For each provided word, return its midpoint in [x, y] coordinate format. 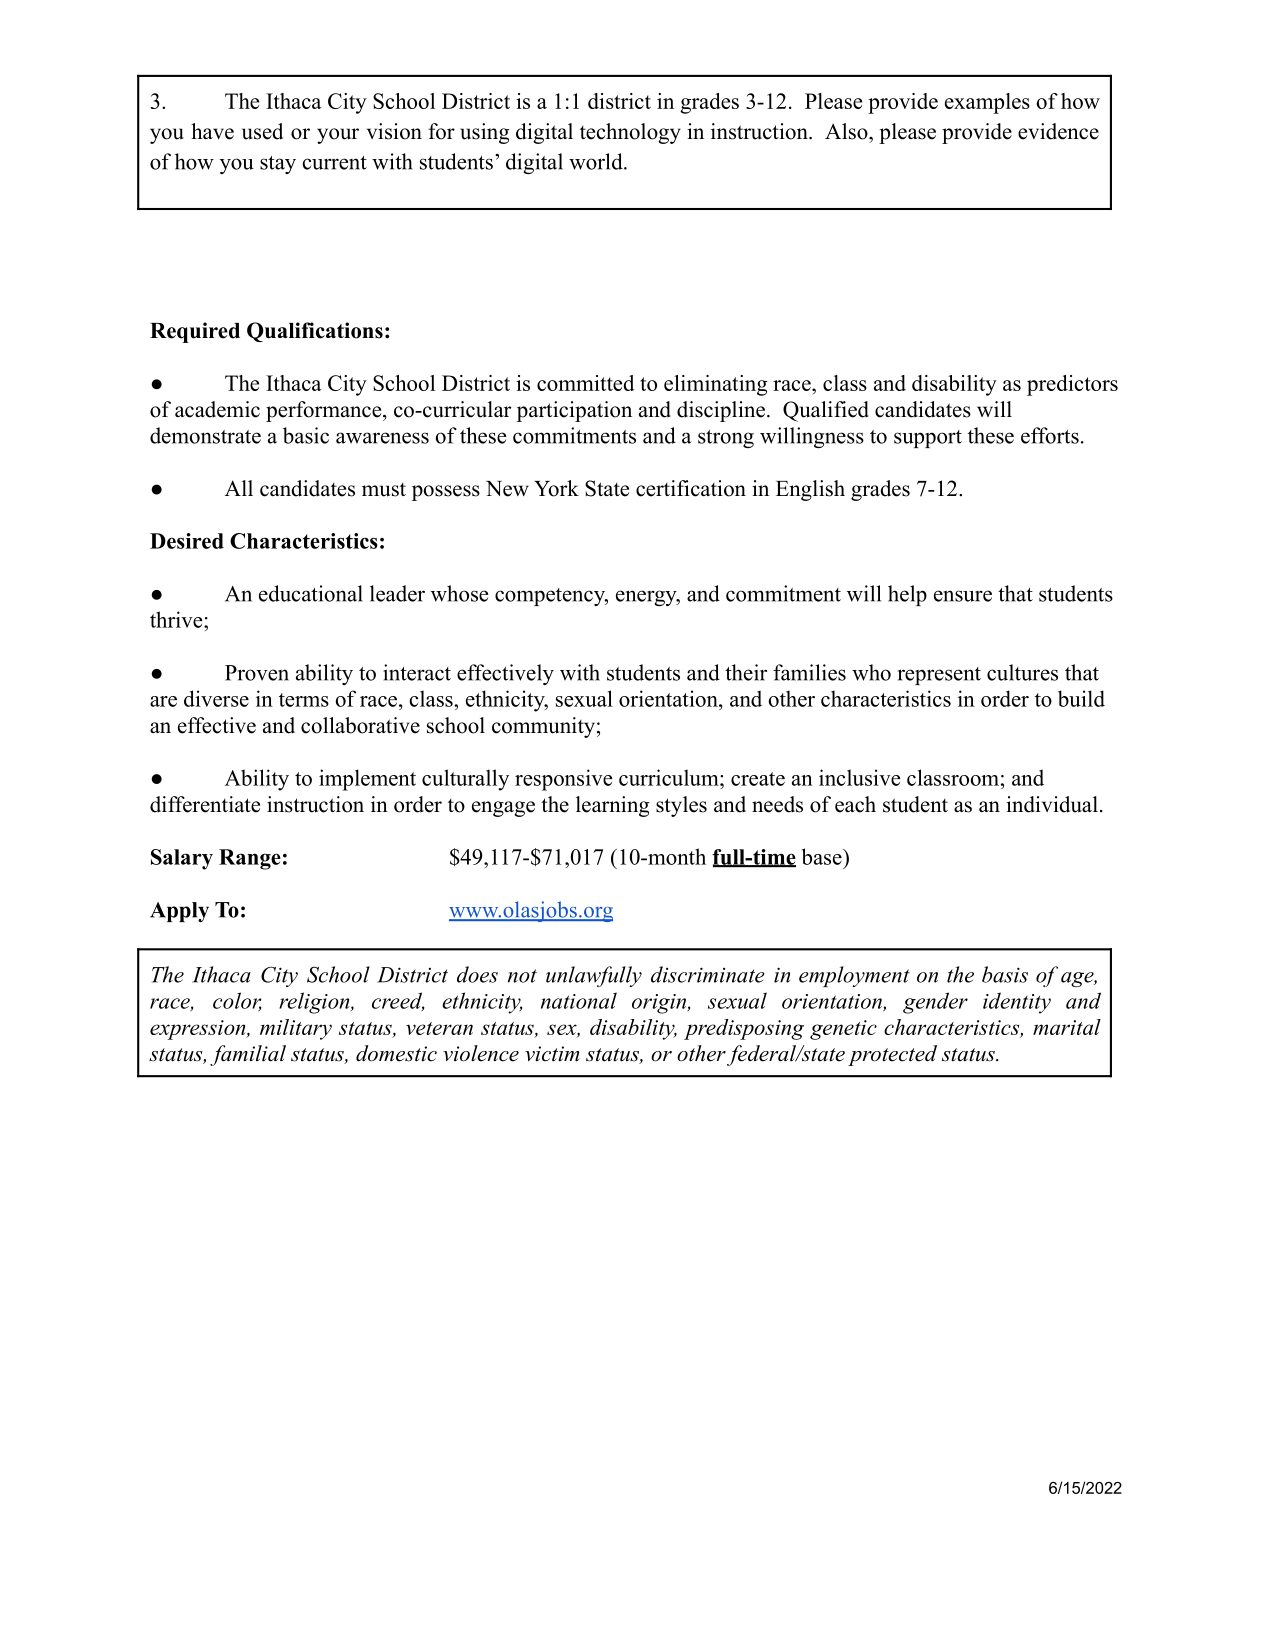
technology [630, 133]
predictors [1072, 385]
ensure [963, 596]
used [262, 131]
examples [987, 103]
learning [612, 806]
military [296, 1029]
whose [459, 593]
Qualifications [315, 332]
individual [1052, 804]
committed [586, 383]
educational [311, 593]
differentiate [205, 804]
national [579, 1000]
